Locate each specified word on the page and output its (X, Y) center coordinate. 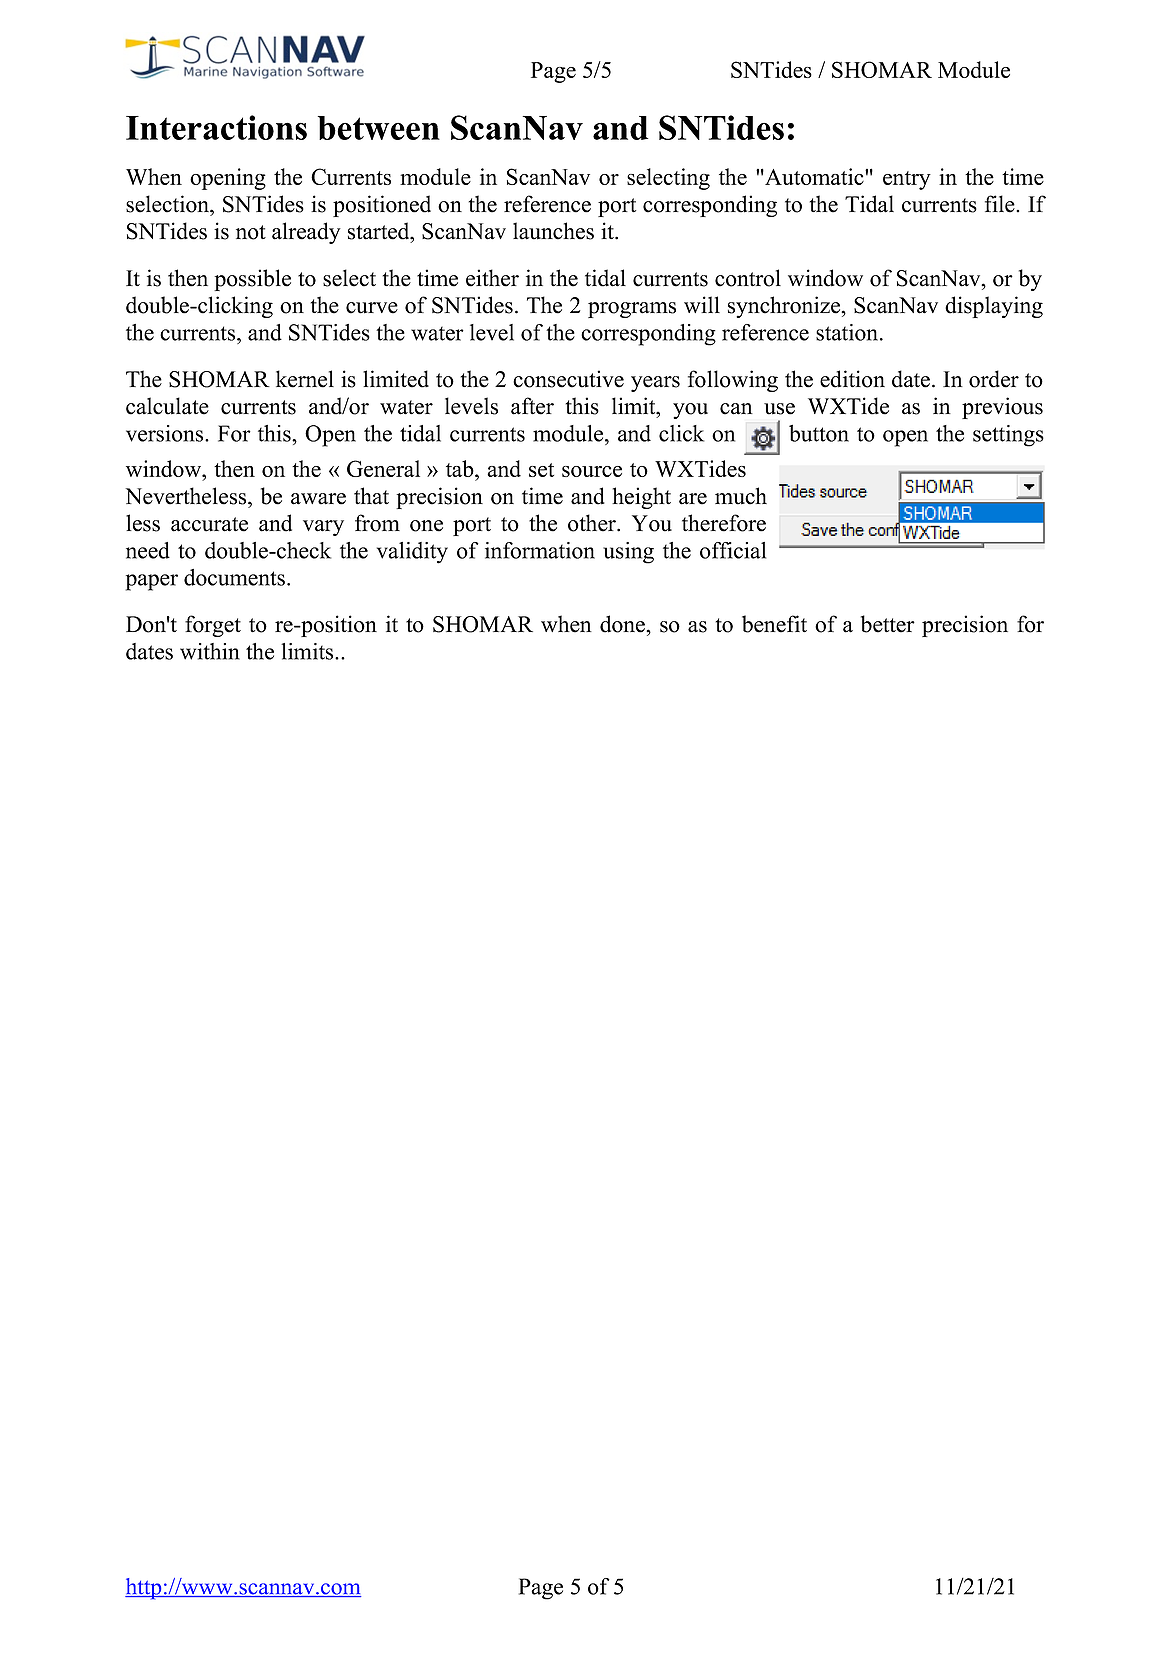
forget (213, 626)
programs (632, 310)
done (623, 624)
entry (907, 180)
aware (318, 499)
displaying (994, 307)
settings (1008, 436)
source (592, 471)
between (379, 128)
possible (252, 280)
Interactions (216, 127)
